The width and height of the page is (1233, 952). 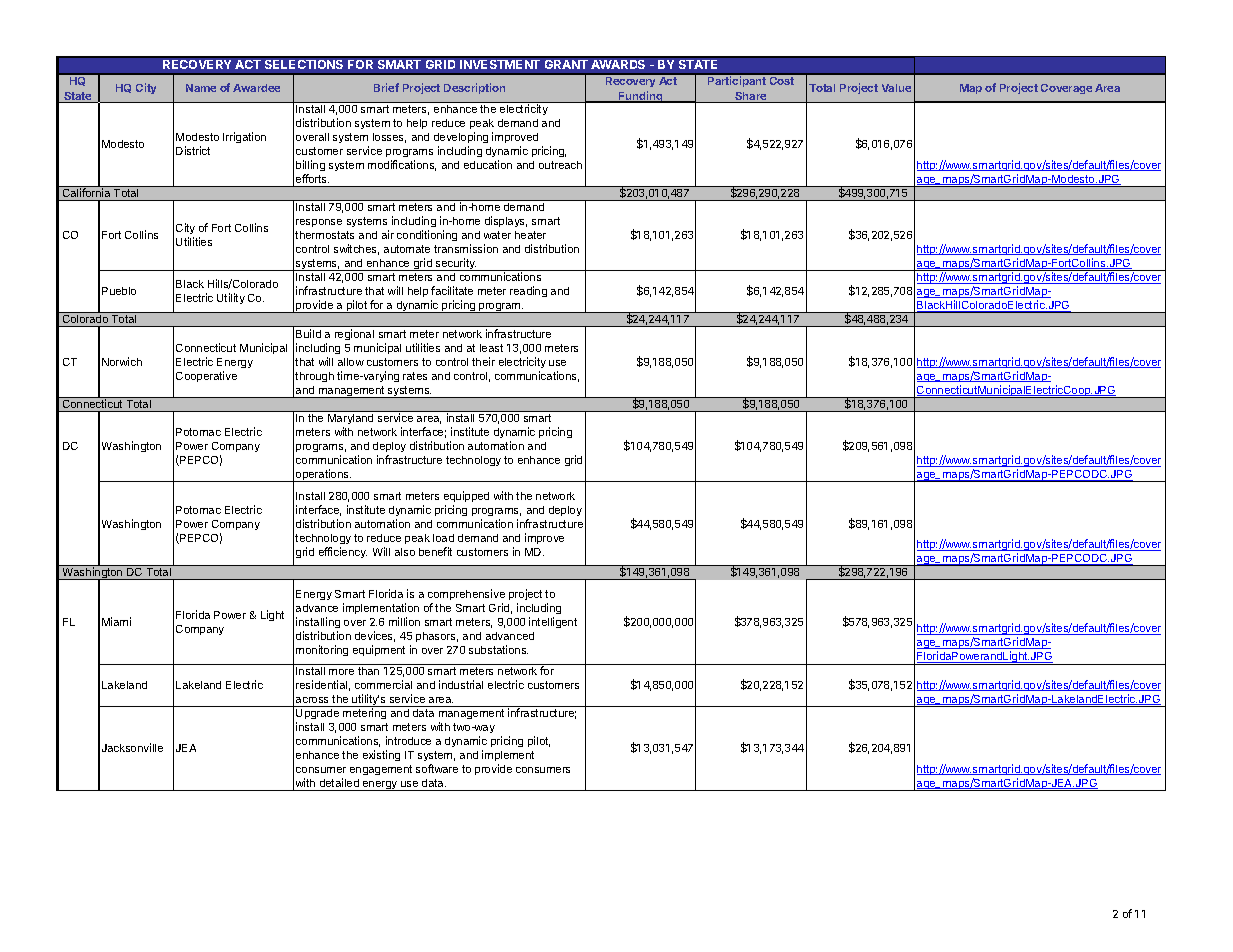 What do you see at coordinates (461, 684) in the page?
I see `industrial` at bounding box center [461, 684].
